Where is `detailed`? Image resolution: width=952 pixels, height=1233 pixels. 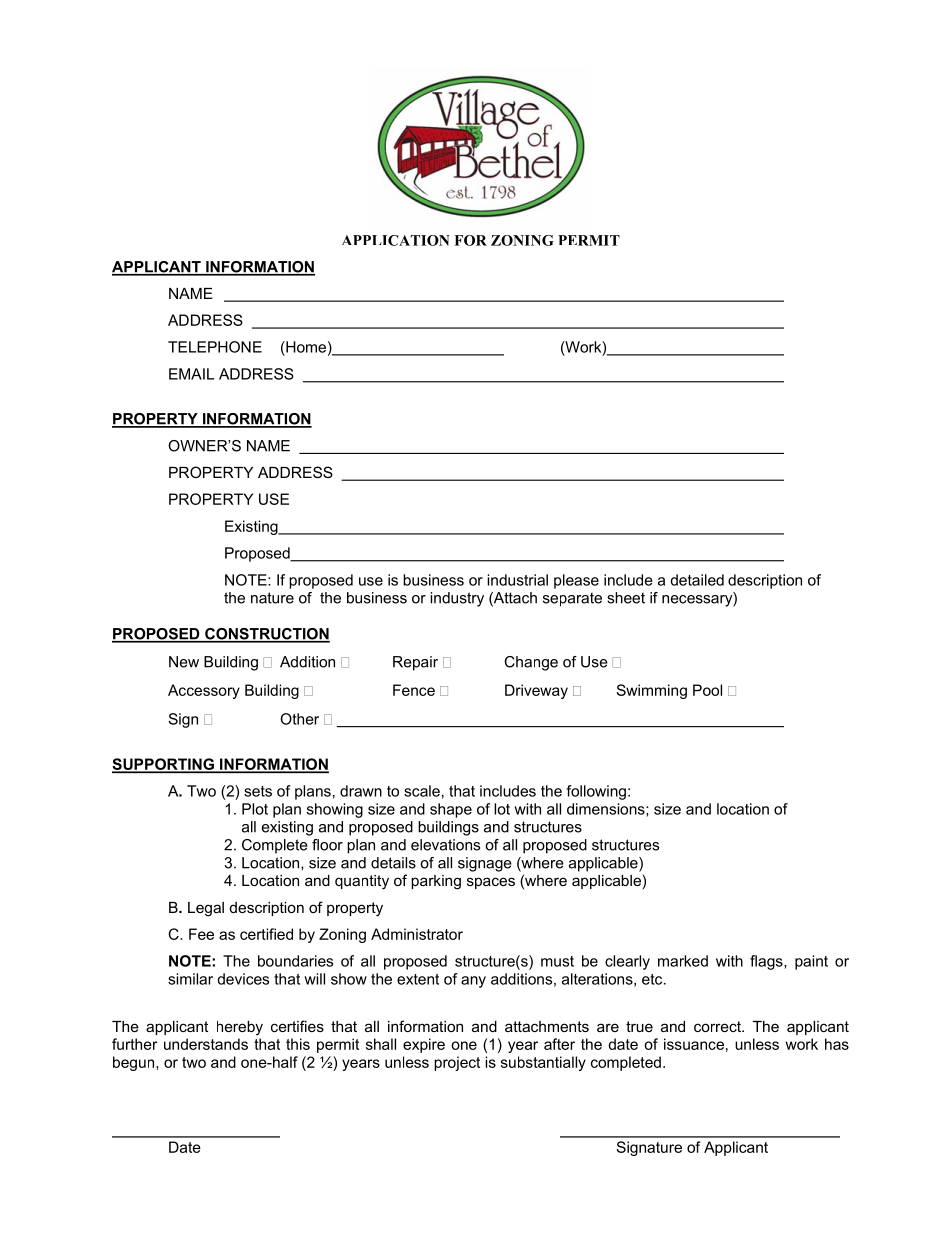
detailed is located at coordinates (697, 580).
